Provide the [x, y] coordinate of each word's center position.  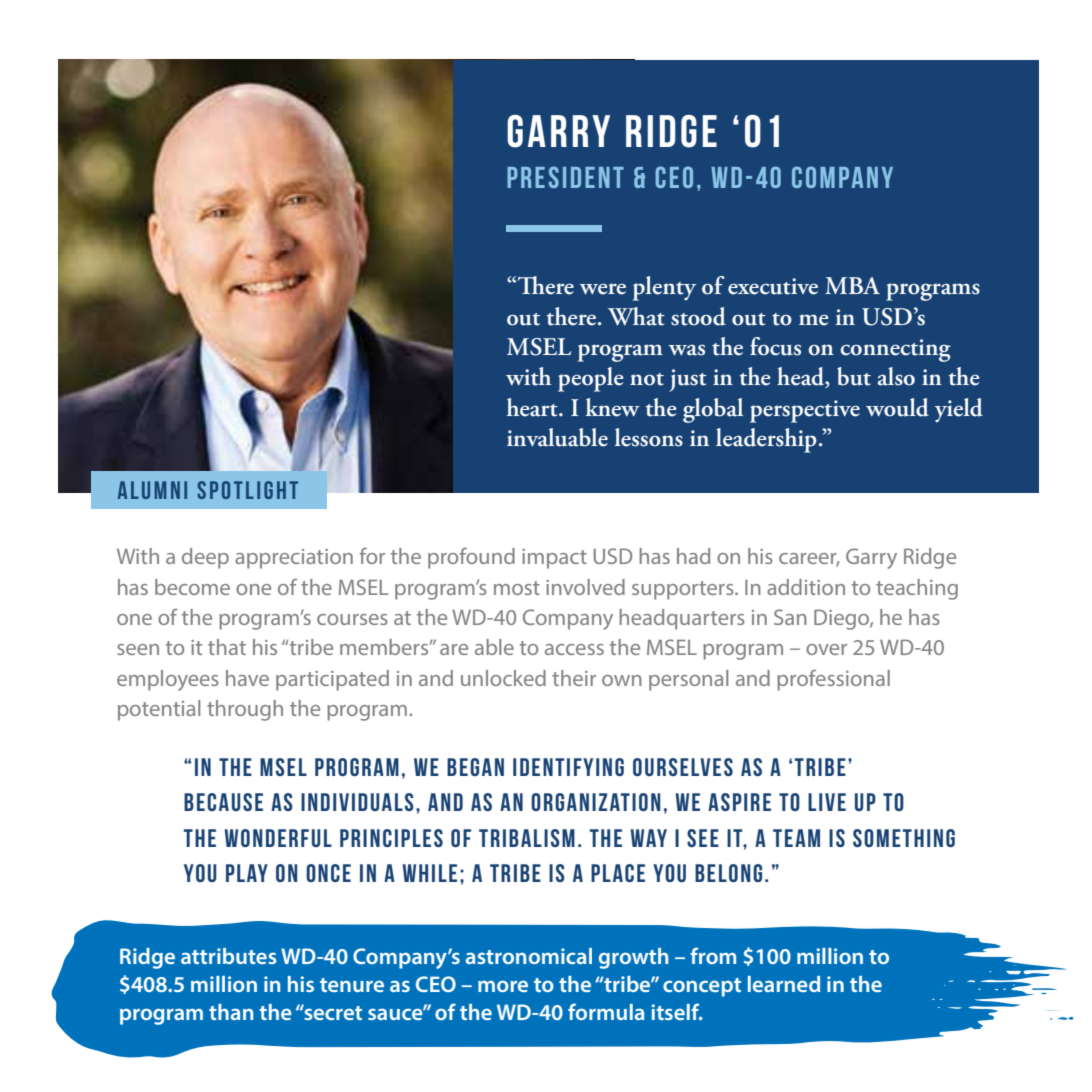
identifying [568, 767]
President [565, 177]
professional [833, 680]
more [503, 986]
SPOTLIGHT [247, 490]
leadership [766, 440]
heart [533, 407]
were [603, 289]
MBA [852, 285]
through [245, 710]
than [231, 1012]
